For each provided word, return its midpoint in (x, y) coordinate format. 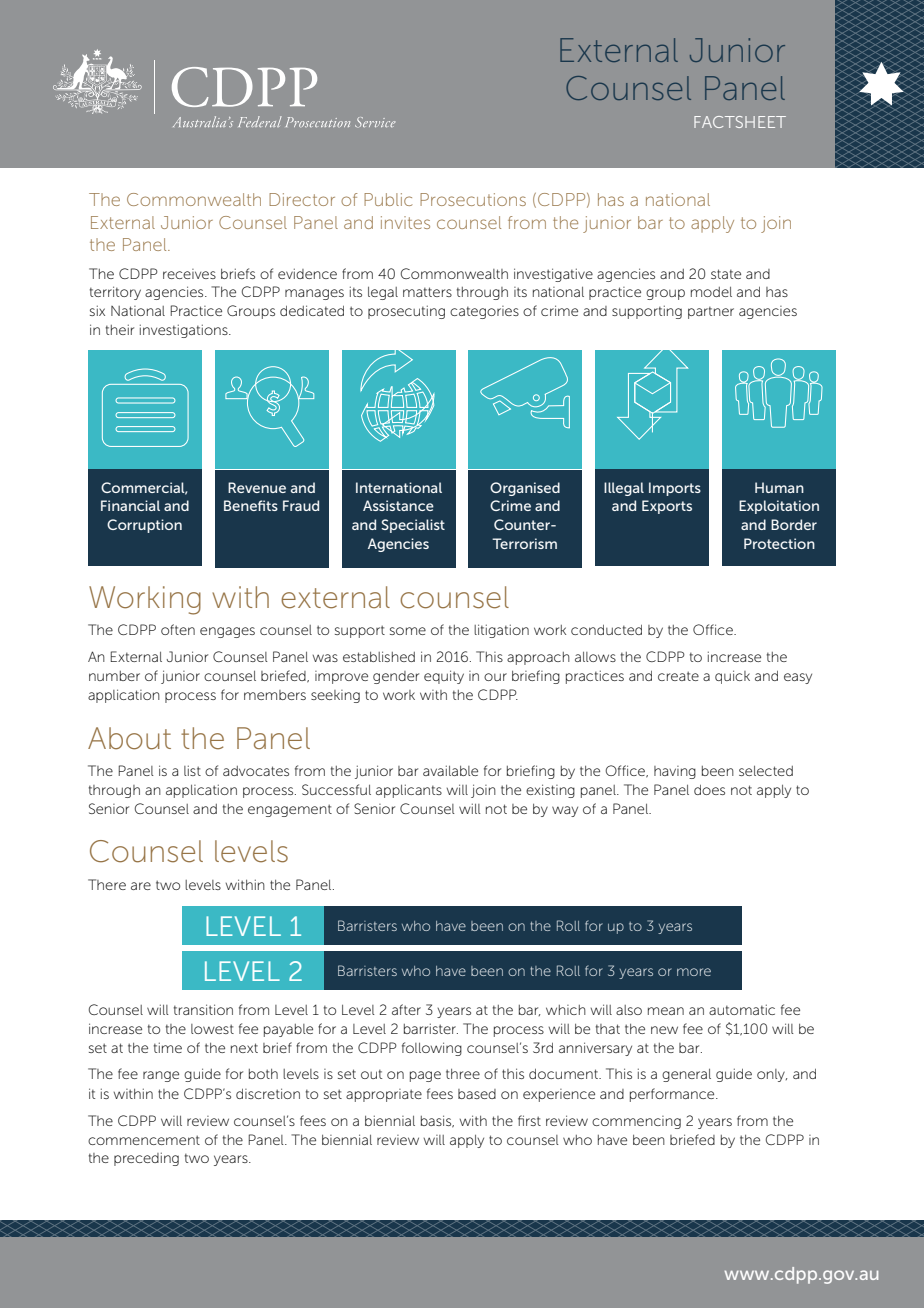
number (114, 676)
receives (189, 274)
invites (405, 222)
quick (732, 677)
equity (444, 677)
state (726, 274)
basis (437, 1121)
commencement (144, 1140)
